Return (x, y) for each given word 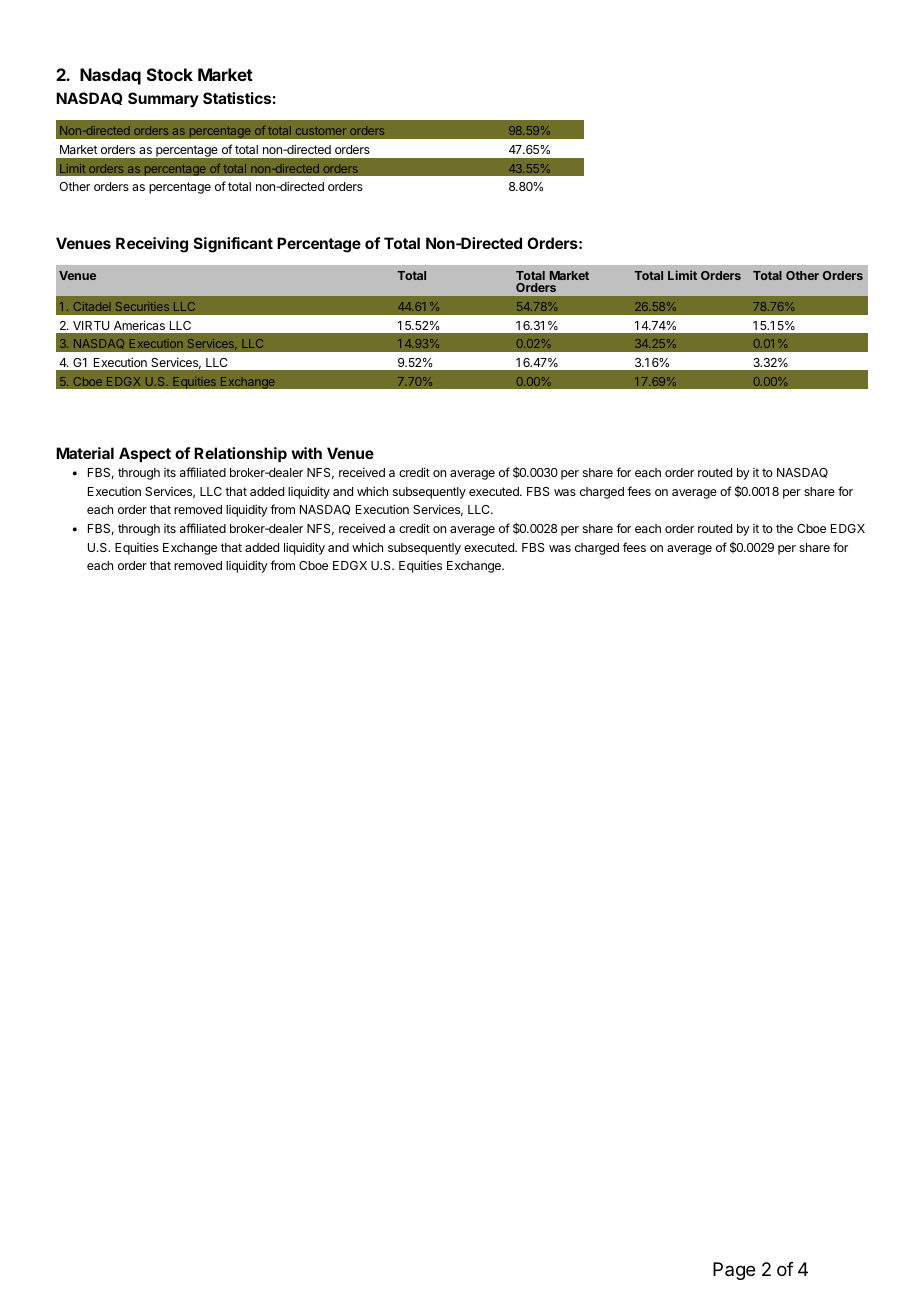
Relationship (240, 454)
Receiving (152, 245)
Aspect (145, 454)
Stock (170, 74)
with (306, 453)
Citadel (92, 306)
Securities (142, 306)
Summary (163, 99)
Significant (233, 245)
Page (734, 1271)
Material (85, 453)
